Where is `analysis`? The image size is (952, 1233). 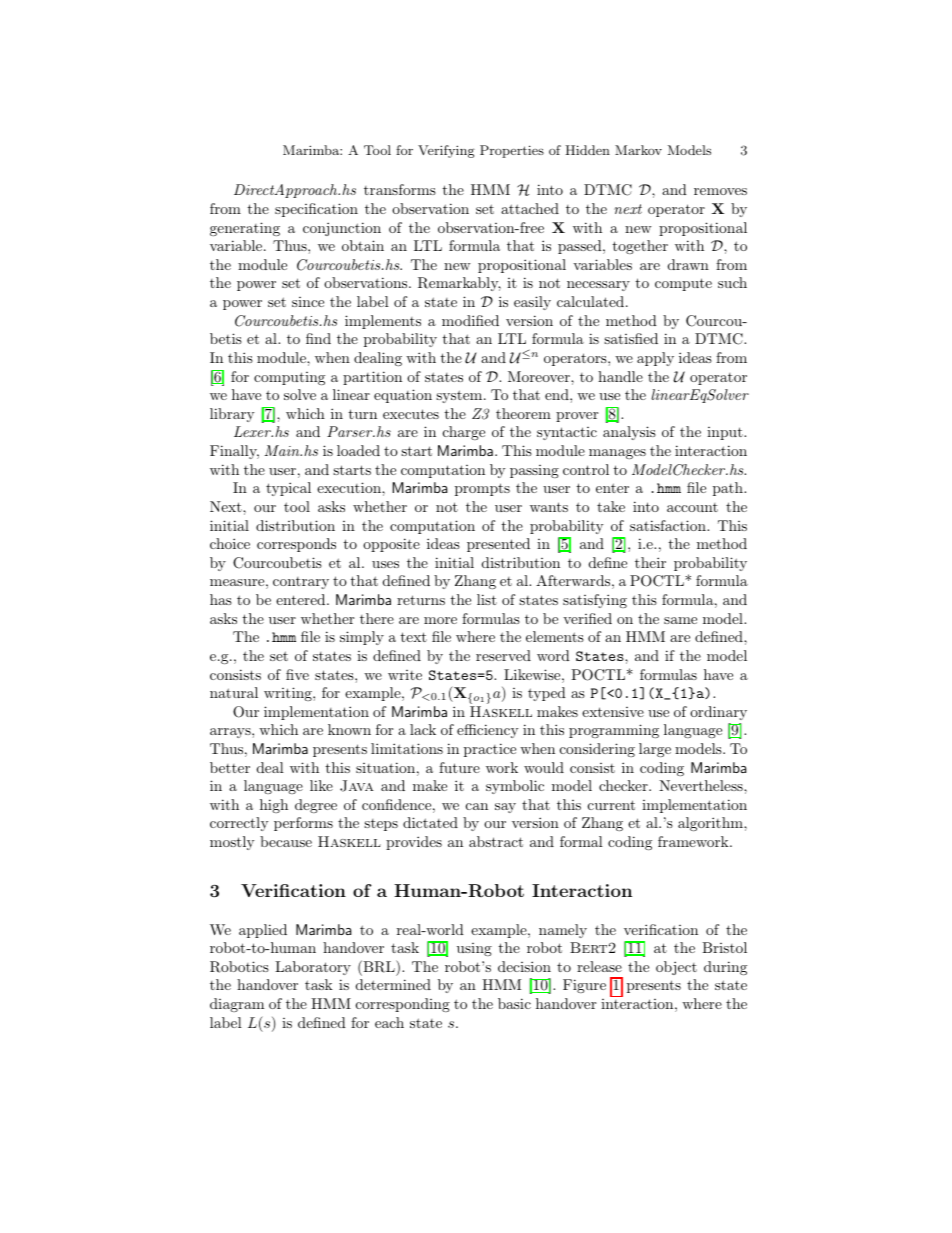
analysis is located at coordinates (629, 433).
